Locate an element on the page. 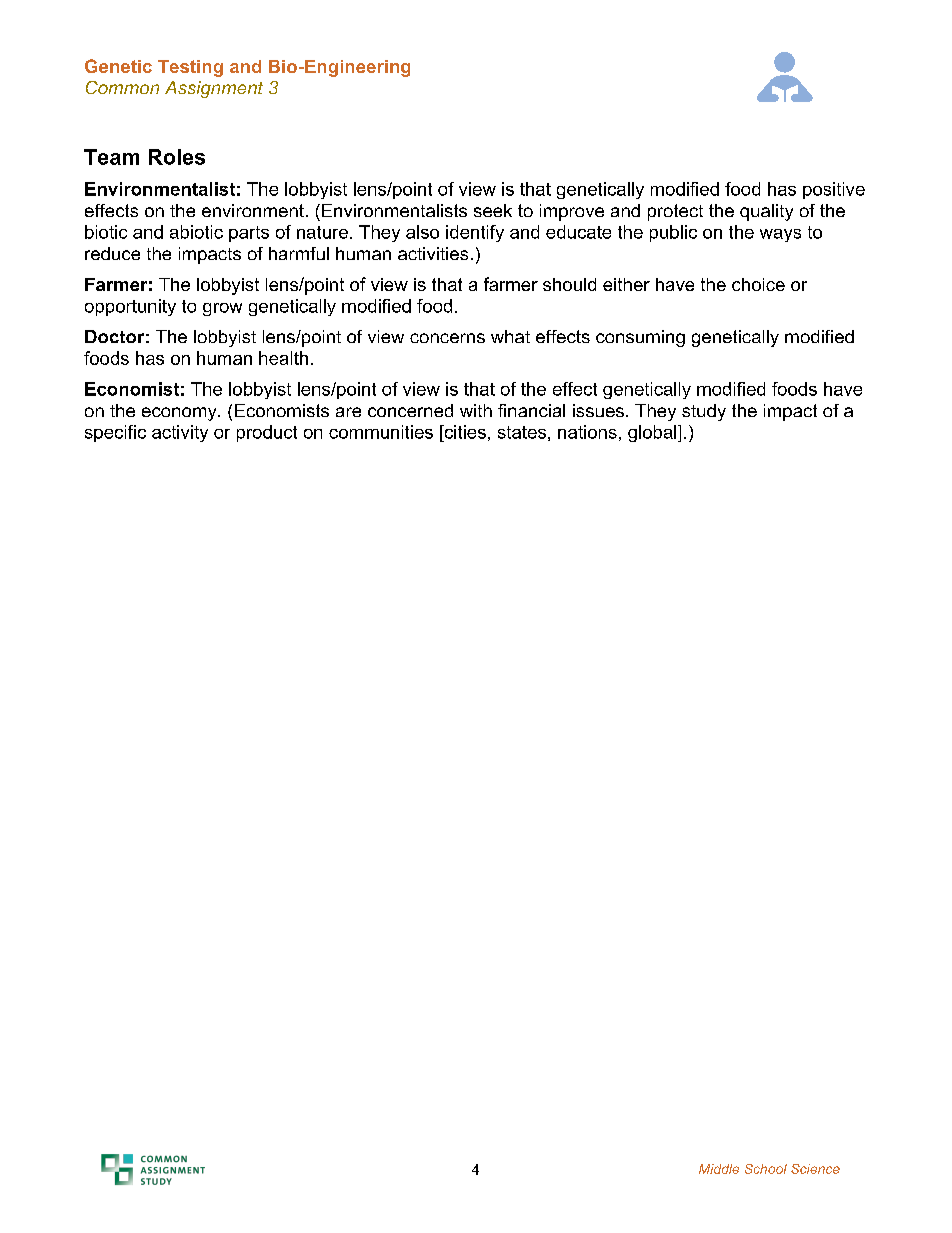 The height and width of the image is (1233, 952). activity is located at coordinates (180, 433).
